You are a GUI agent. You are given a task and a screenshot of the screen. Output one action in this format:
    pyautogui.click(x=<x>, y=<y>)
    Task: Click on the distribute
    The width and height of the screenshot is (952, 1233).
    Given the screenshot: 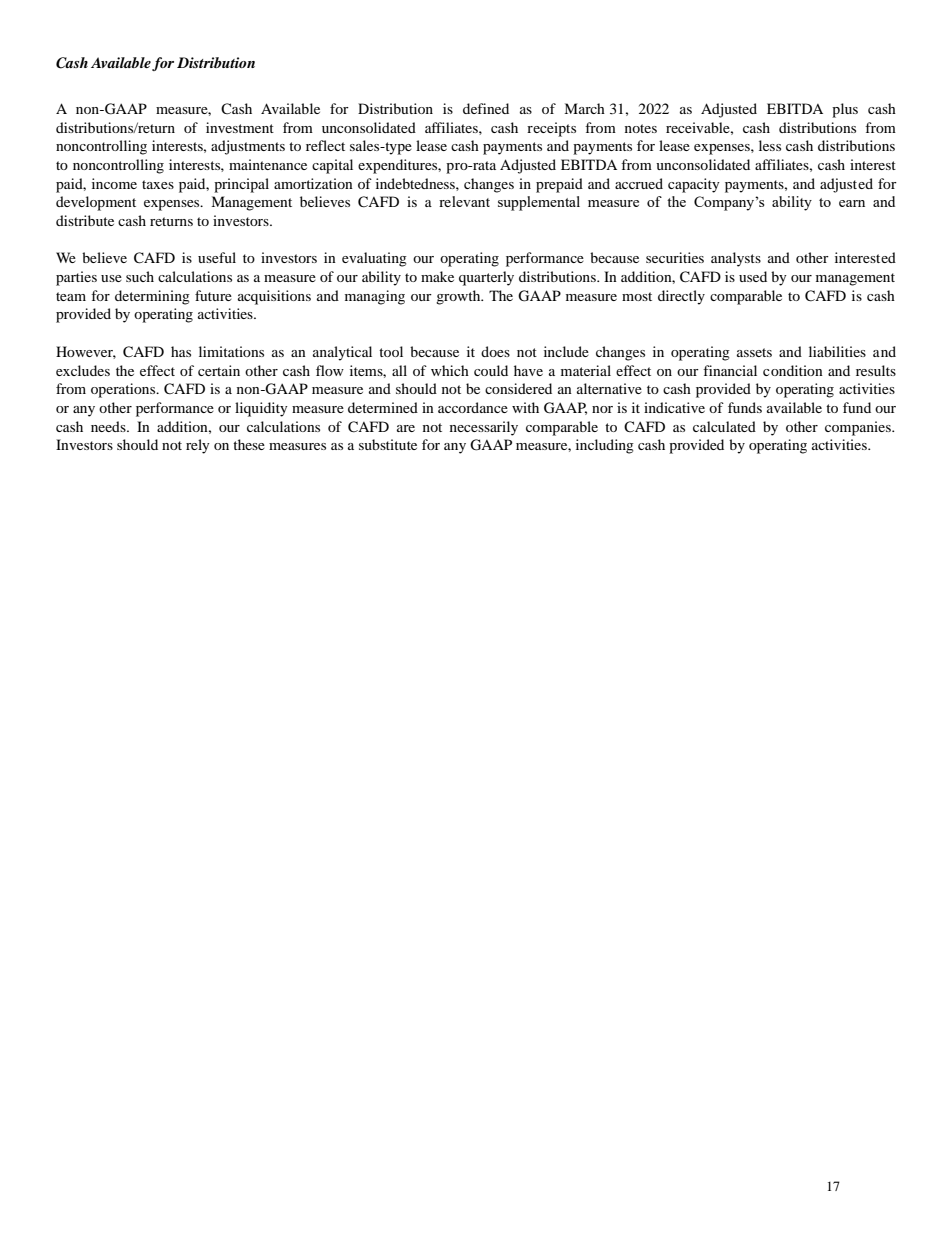 What is the action you would take?
    pyautogui.click(x=85, y=220)
